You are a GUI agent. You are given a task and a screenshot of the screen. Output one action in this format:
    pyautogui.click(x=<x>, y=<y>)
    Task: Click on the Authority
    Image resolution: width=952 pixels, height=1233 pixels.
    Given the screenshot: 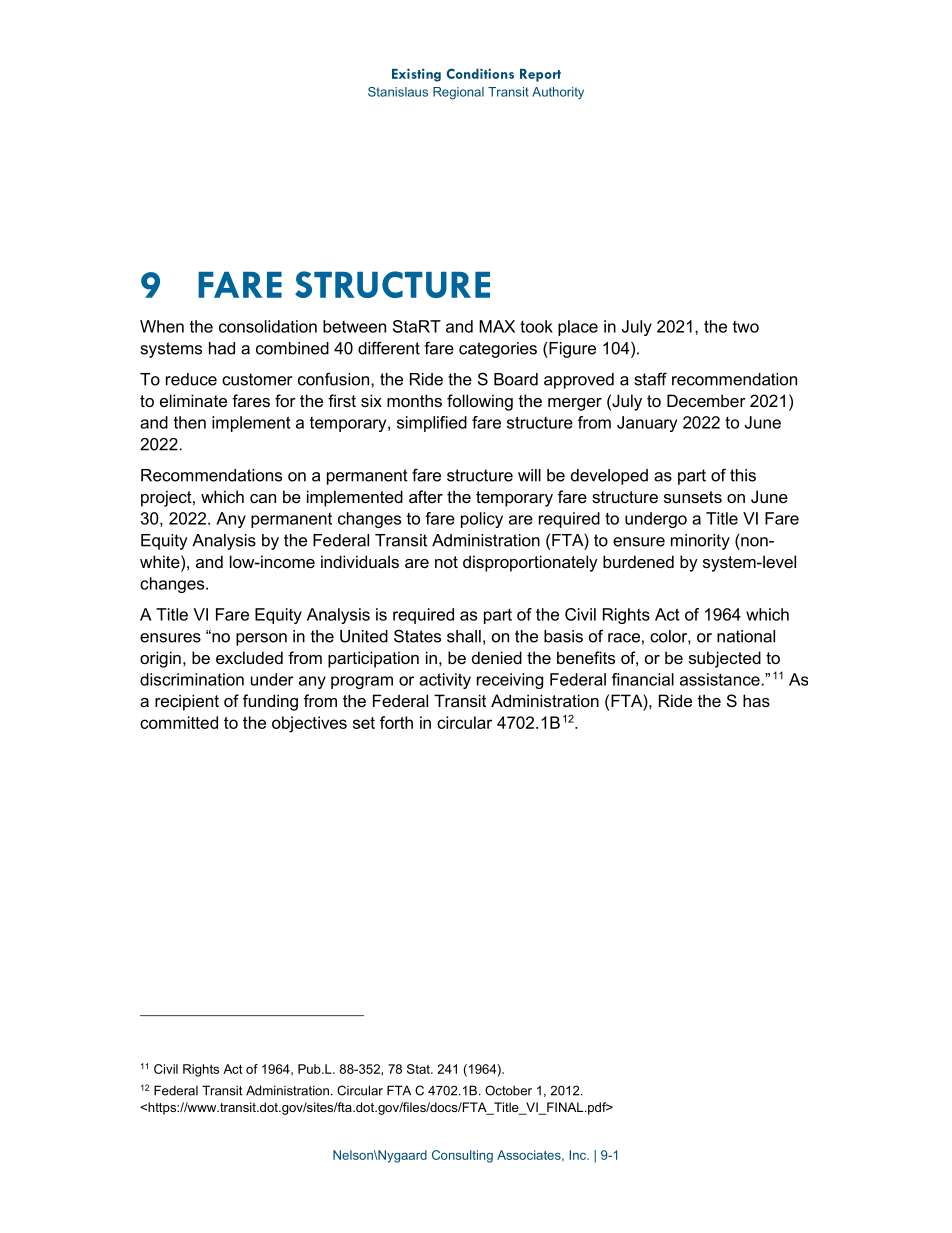 What is the action you would take?
    pyautogui.click(x=558, y=93)
